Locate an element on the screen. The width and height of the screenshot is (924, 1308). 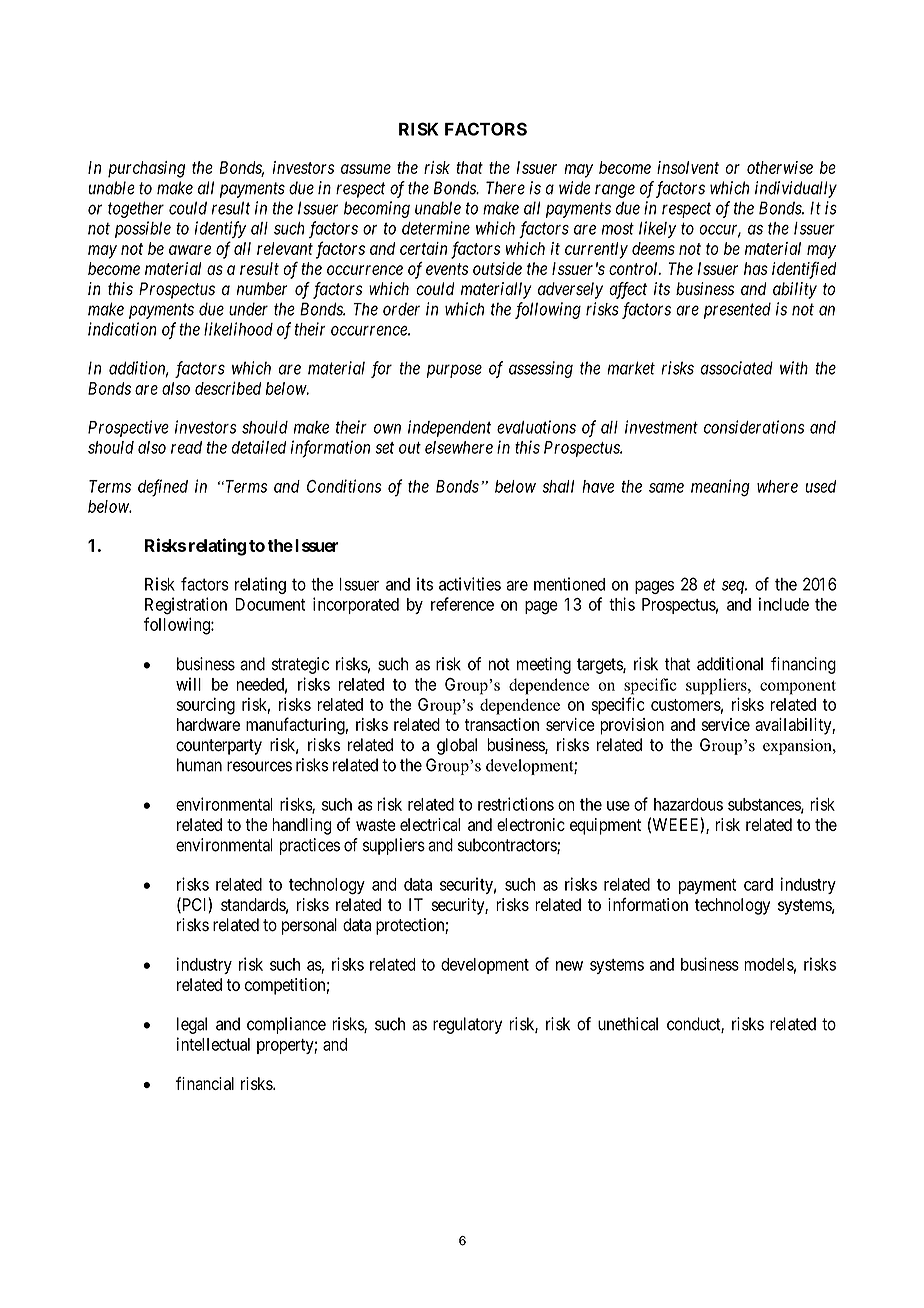
expansion is located at coordinates (798, 747).
